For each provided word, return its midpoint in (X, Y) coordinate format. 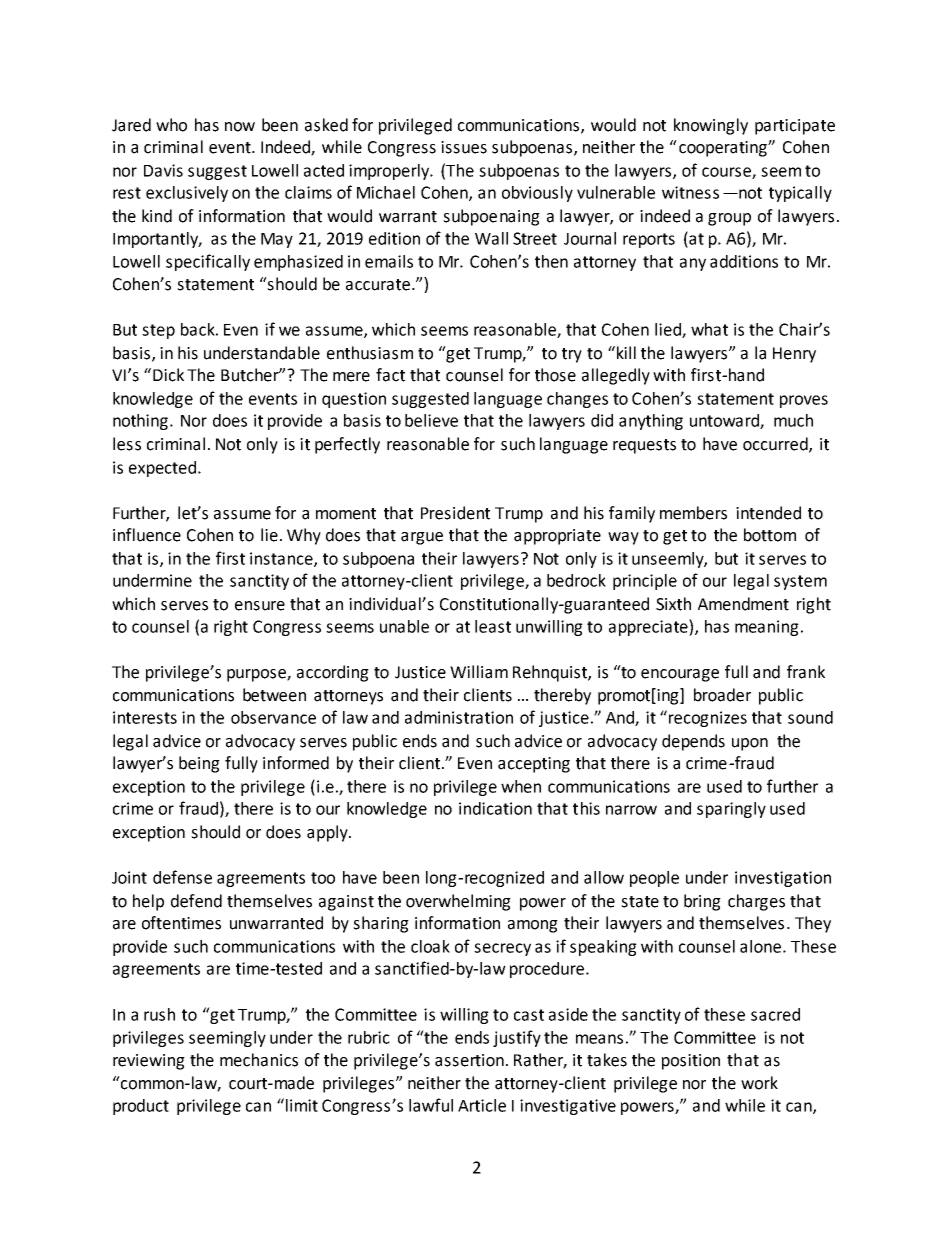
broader (722, 695)
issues (464, 147)
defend (196, 901)
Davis (163, 170)
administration (459, 717)
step (158, 331)
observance (273, 717)
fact (390, 375)
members (693, 513)
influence (147, 535)
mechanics (259, 1060)
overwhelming (458, 902)
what (709, 329)
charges (756, 902)
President (455, 513)
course (727, 173)
